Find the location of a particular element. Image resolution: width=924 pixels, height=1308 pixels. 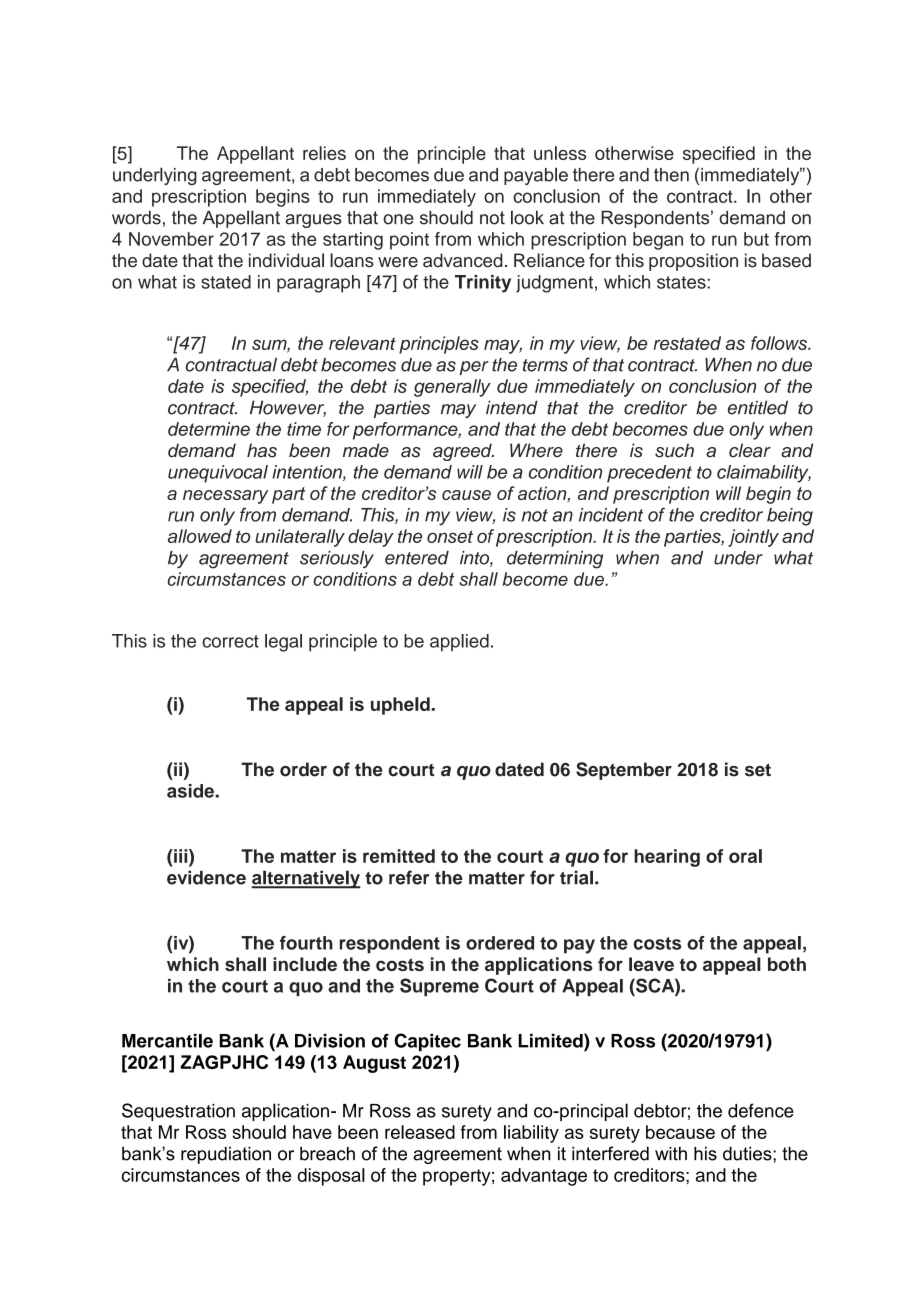

remitted is located at coordinates (399, 856).
